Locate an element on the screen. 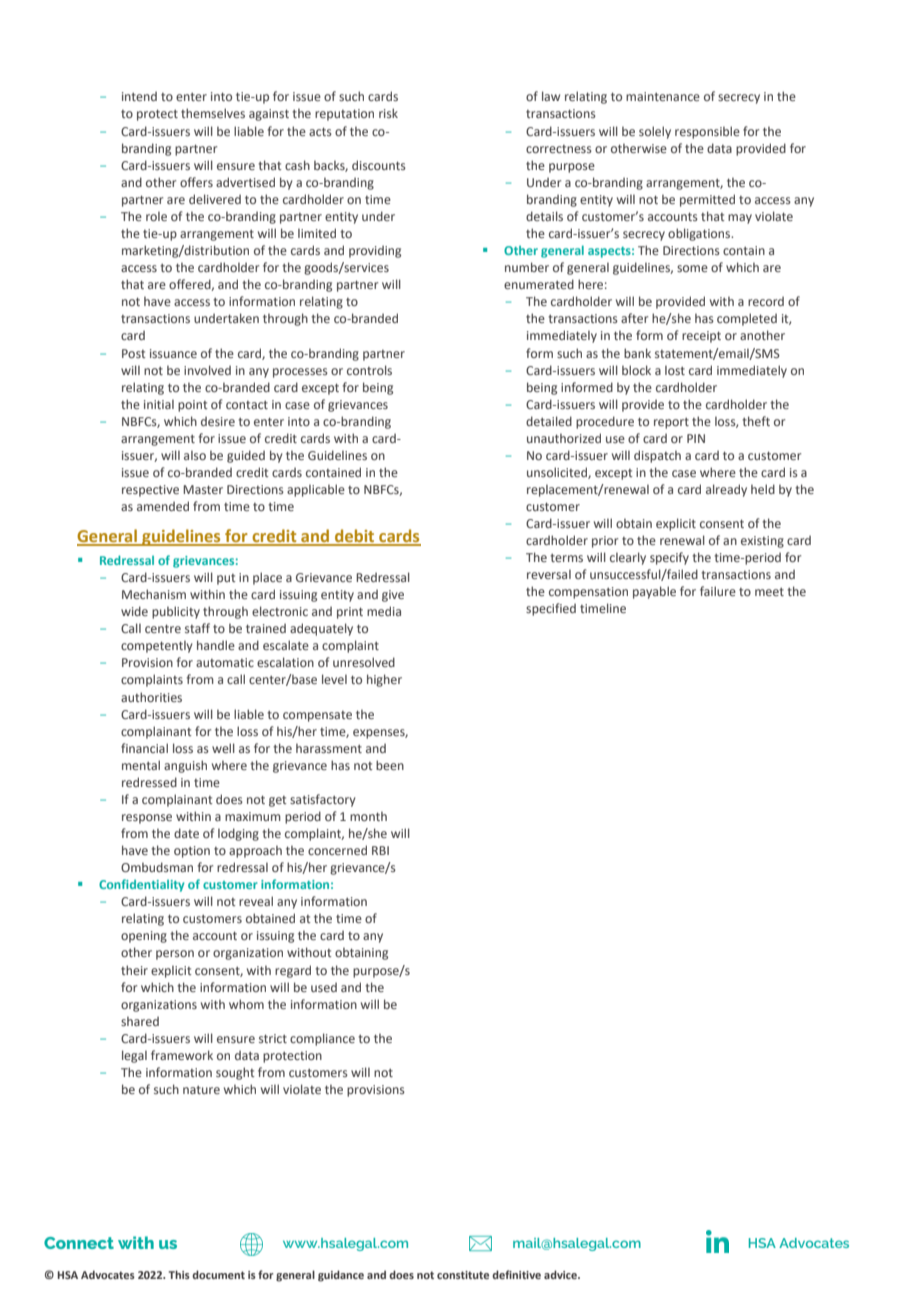 This screenshot has width=924, height=1308. risk is located at coordinates (388, 113).
